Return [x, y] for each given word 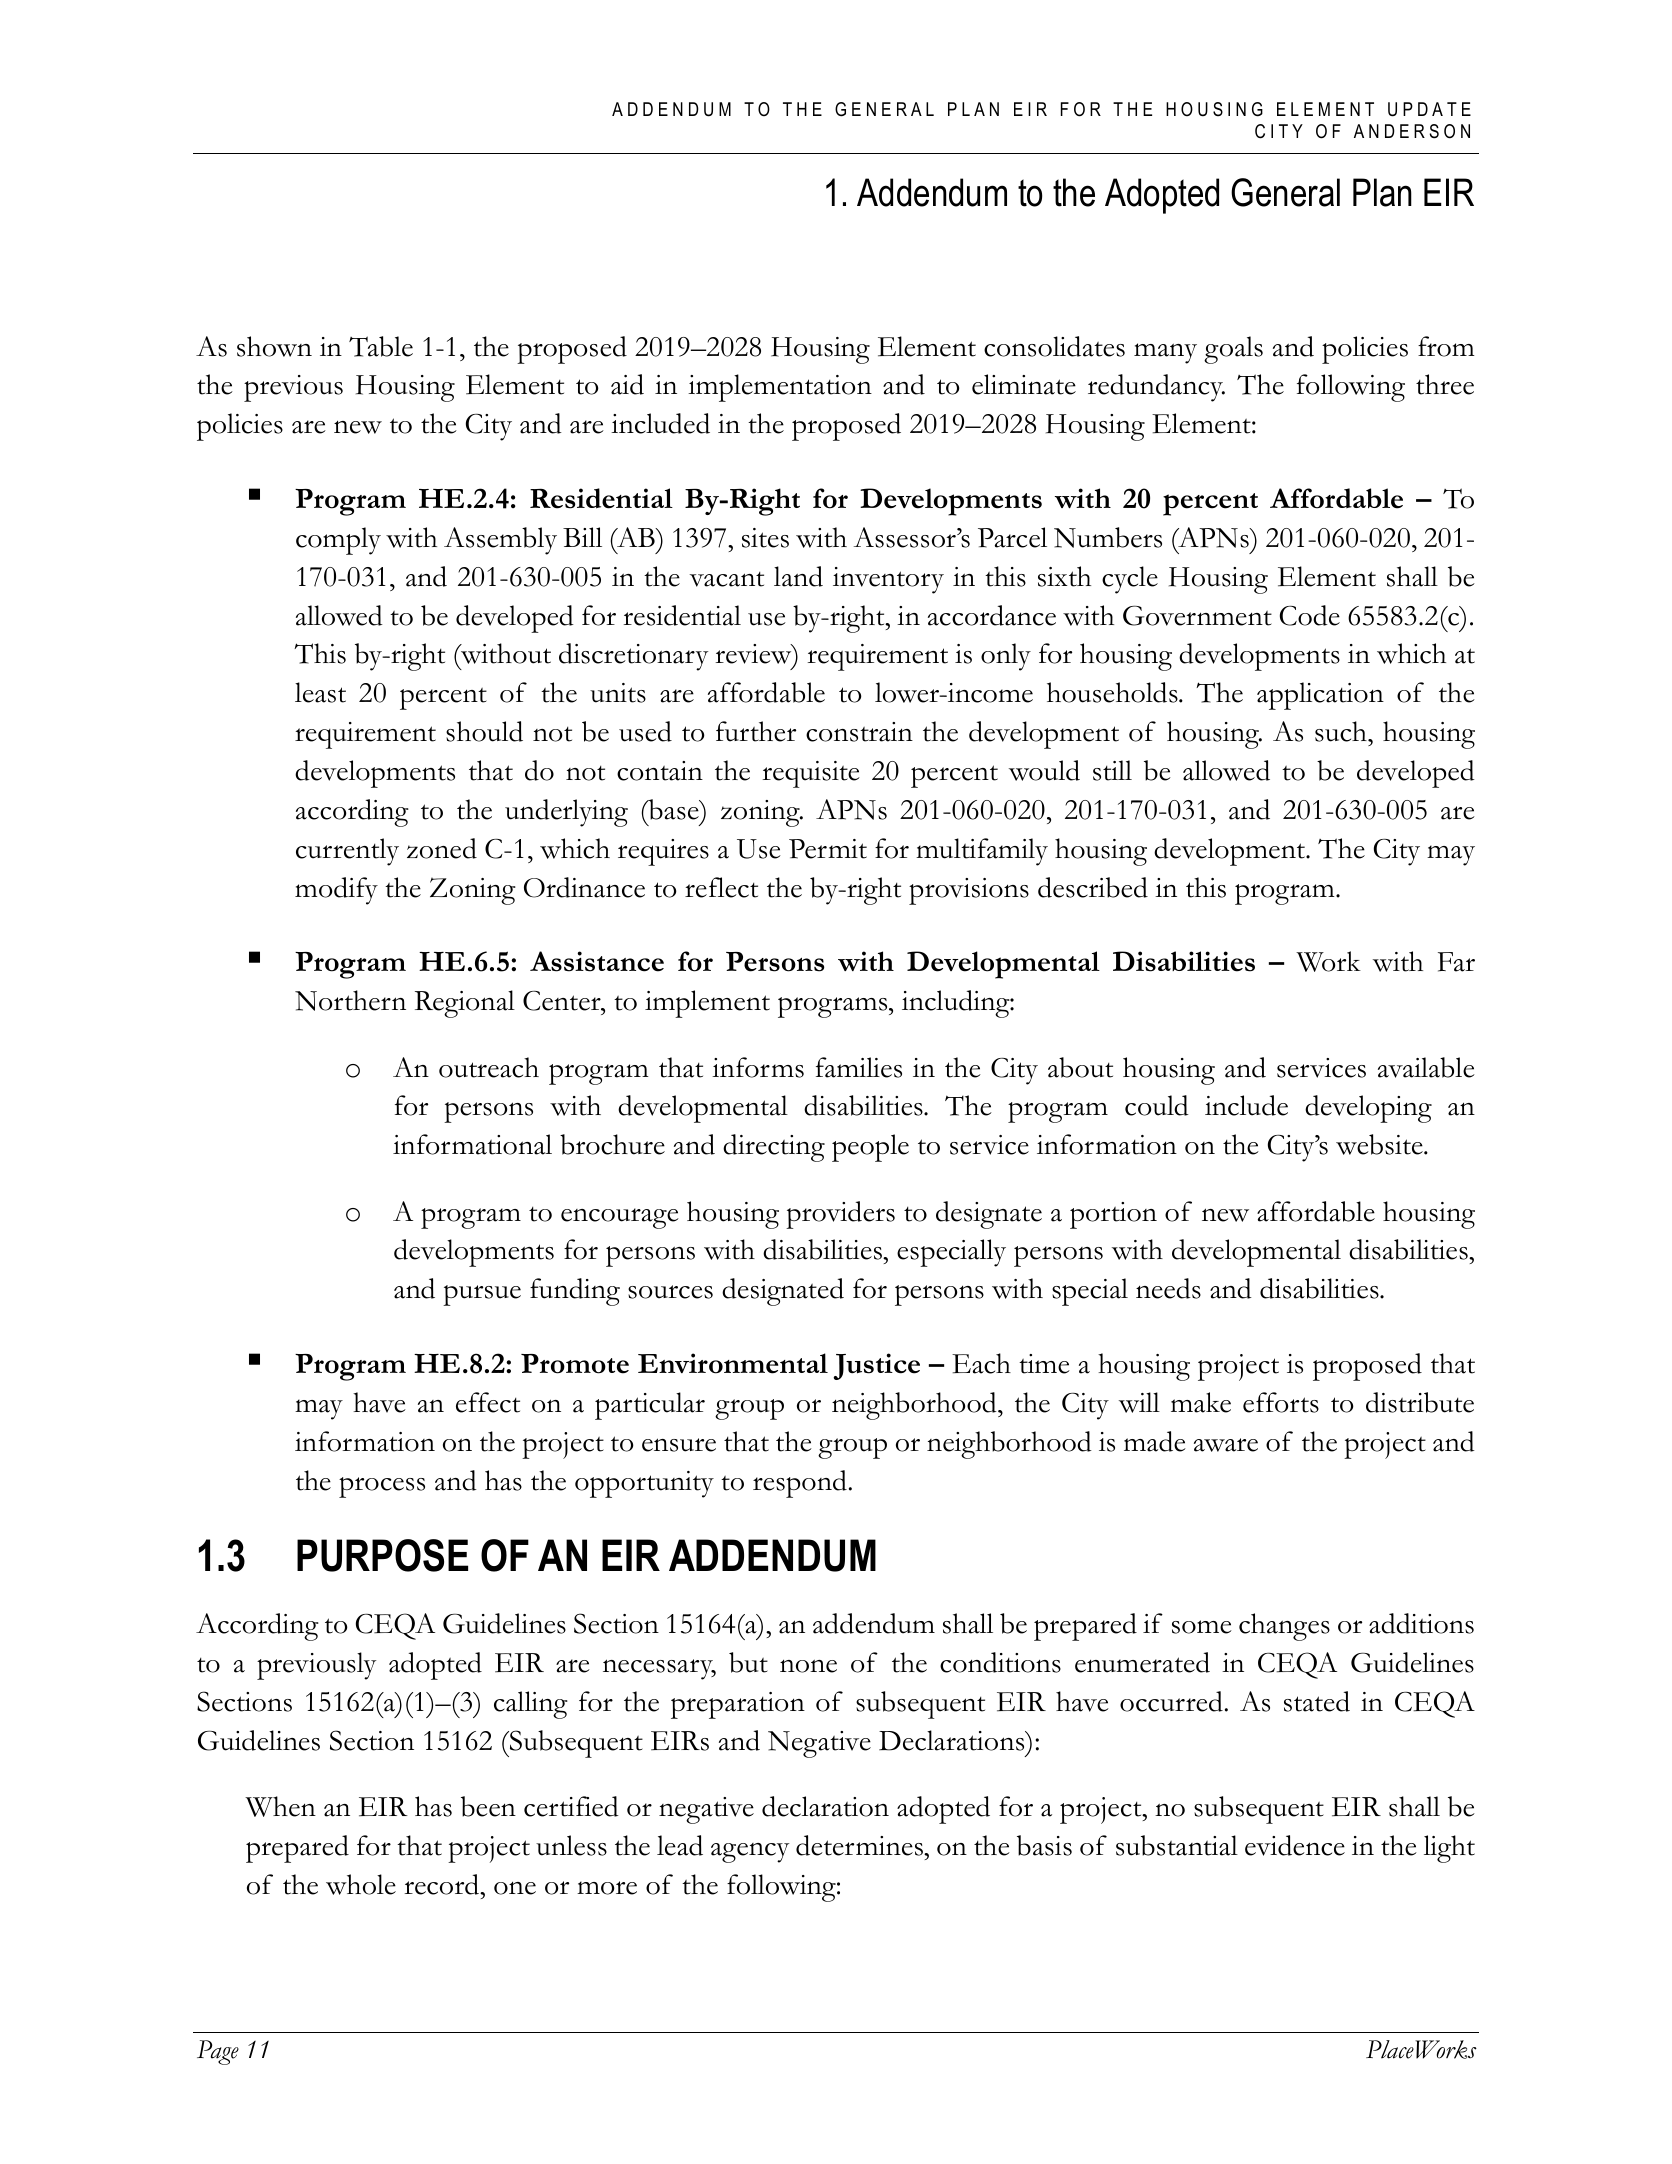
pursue [482, 1295]
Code [1310, 615]
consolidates [1054, 346]
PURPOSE [382, 1555]
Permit [828, 849]
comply [338, 541]
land [798, 576]
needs [1168, 1288]
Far [1456, 962]
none [808, 1666]
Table [381, 346]
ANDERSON [1412, 131]
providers [840, 1215]
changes [1284, 1627]
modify [336, 891]
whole [361, 1884]
